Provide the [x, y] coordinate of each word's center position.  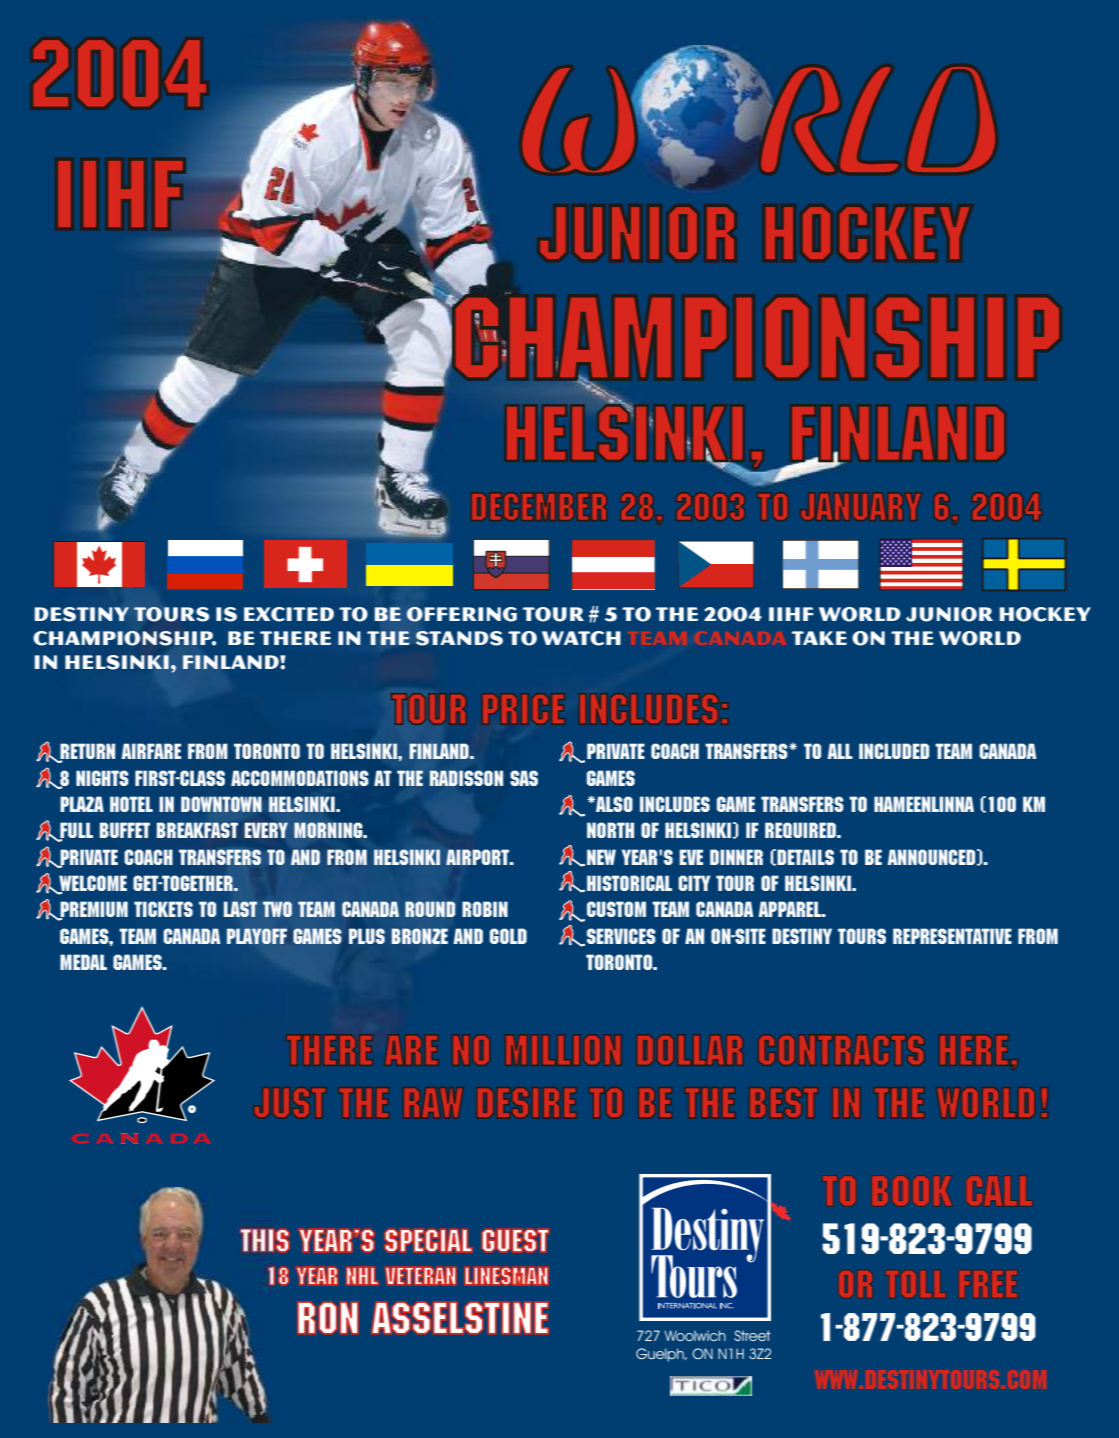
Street [752, 1335]
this [264, 1240]
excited [289, 614]
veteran [421, 1276]
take [819, 638]
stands [459, 638]
